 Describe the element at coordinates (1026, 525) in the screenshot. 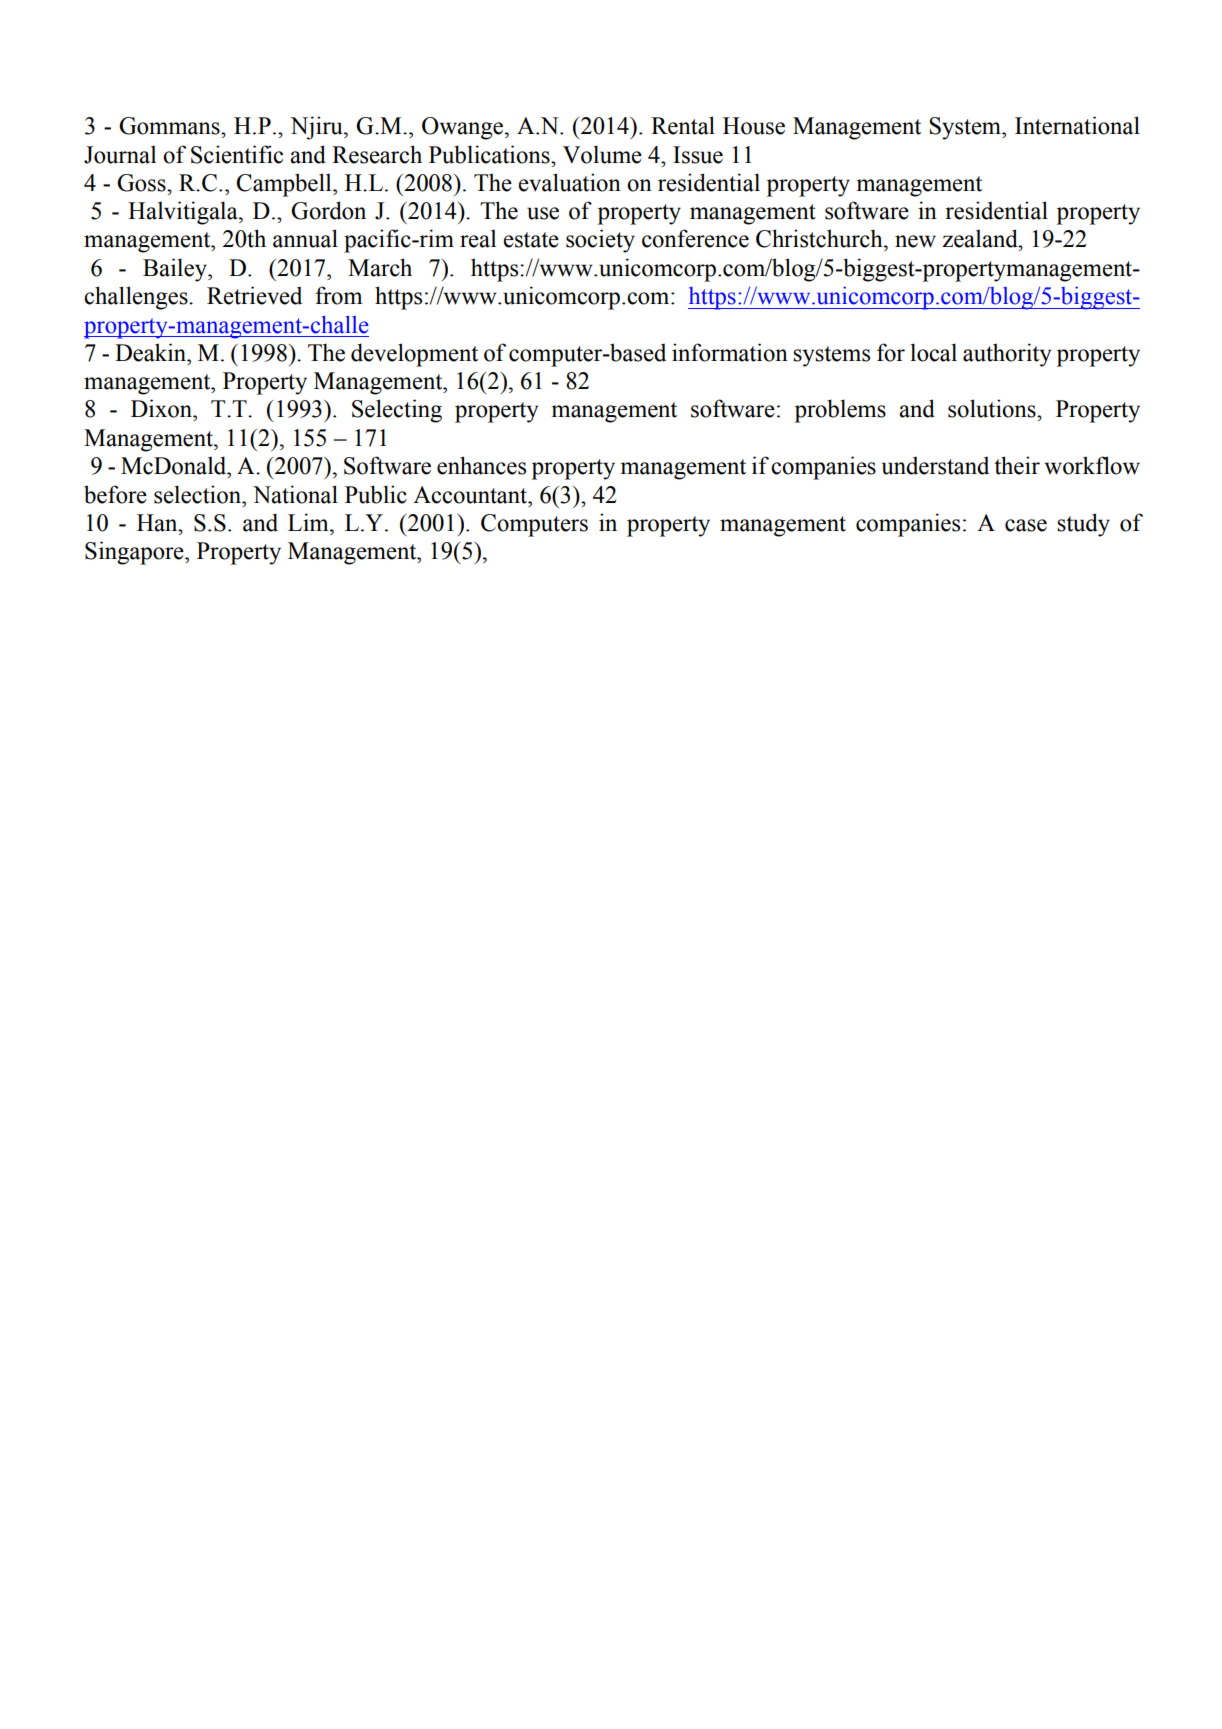

I see `case` at that location.
